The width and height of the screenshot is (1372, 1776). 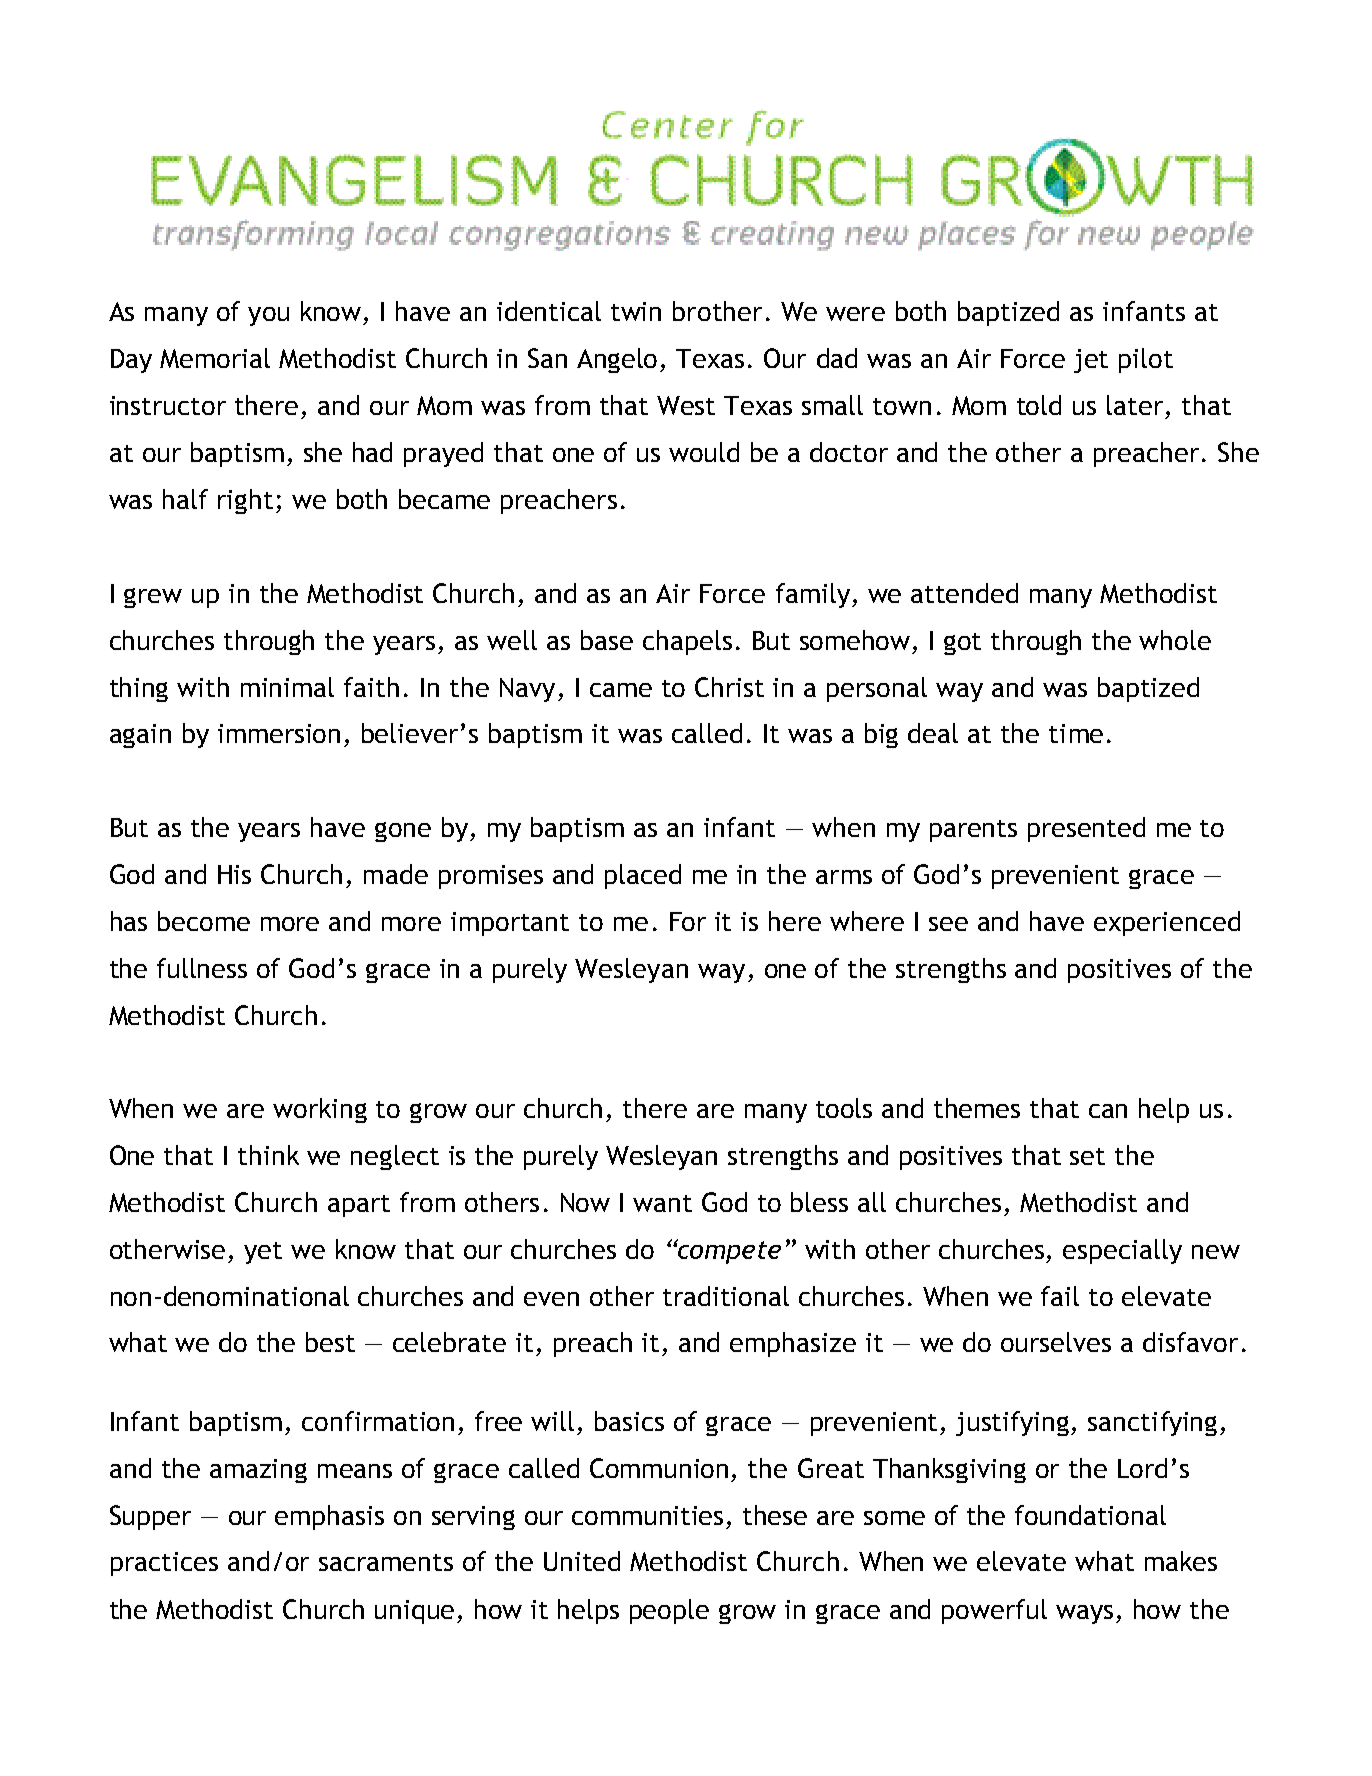 What do you see at coordinates (617, 360) in the screenshot?
I see `Angelo` at bounding box center [617, 360].
